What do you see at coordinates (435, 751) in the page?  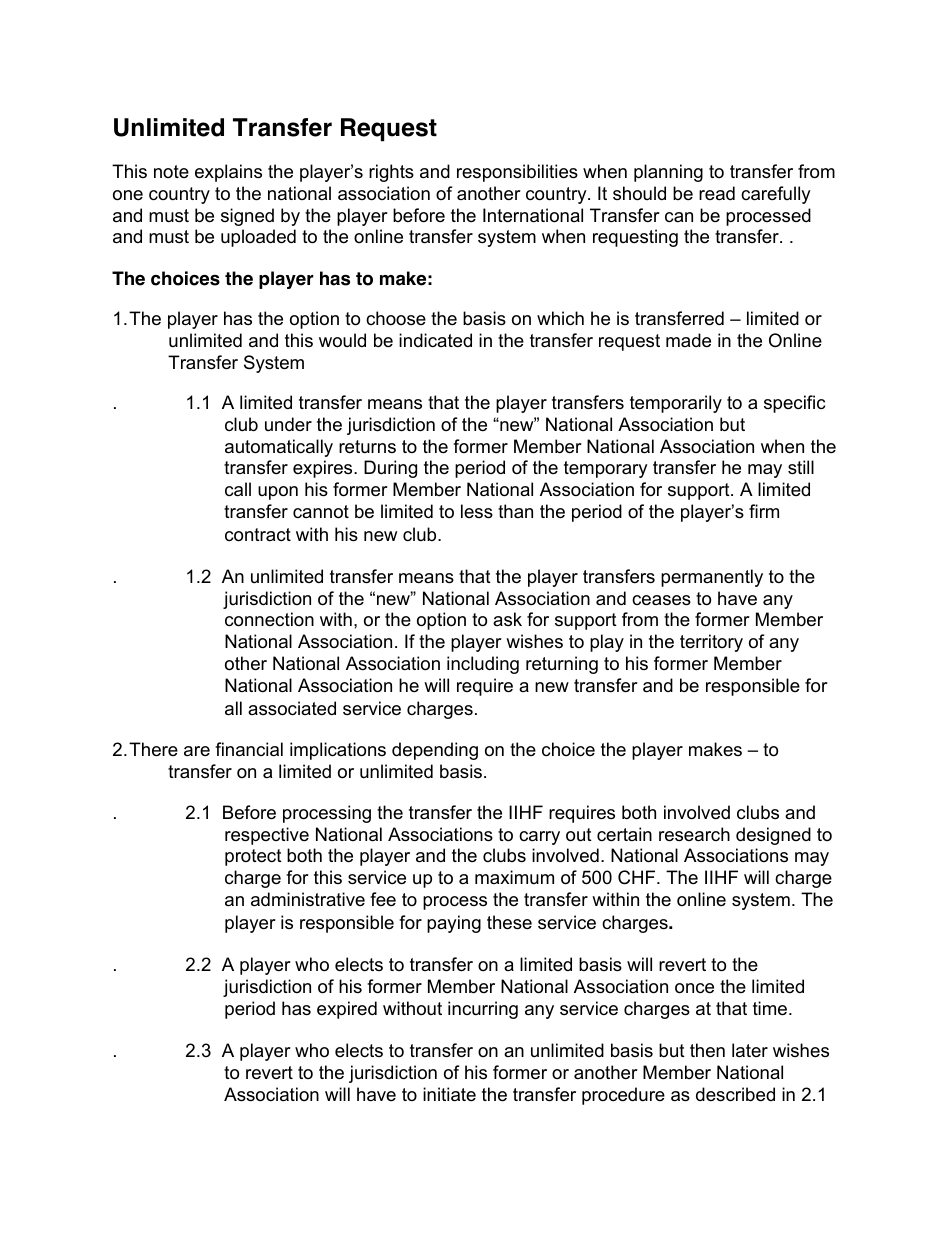 I see `depending` at bounding box center [435, 751].
